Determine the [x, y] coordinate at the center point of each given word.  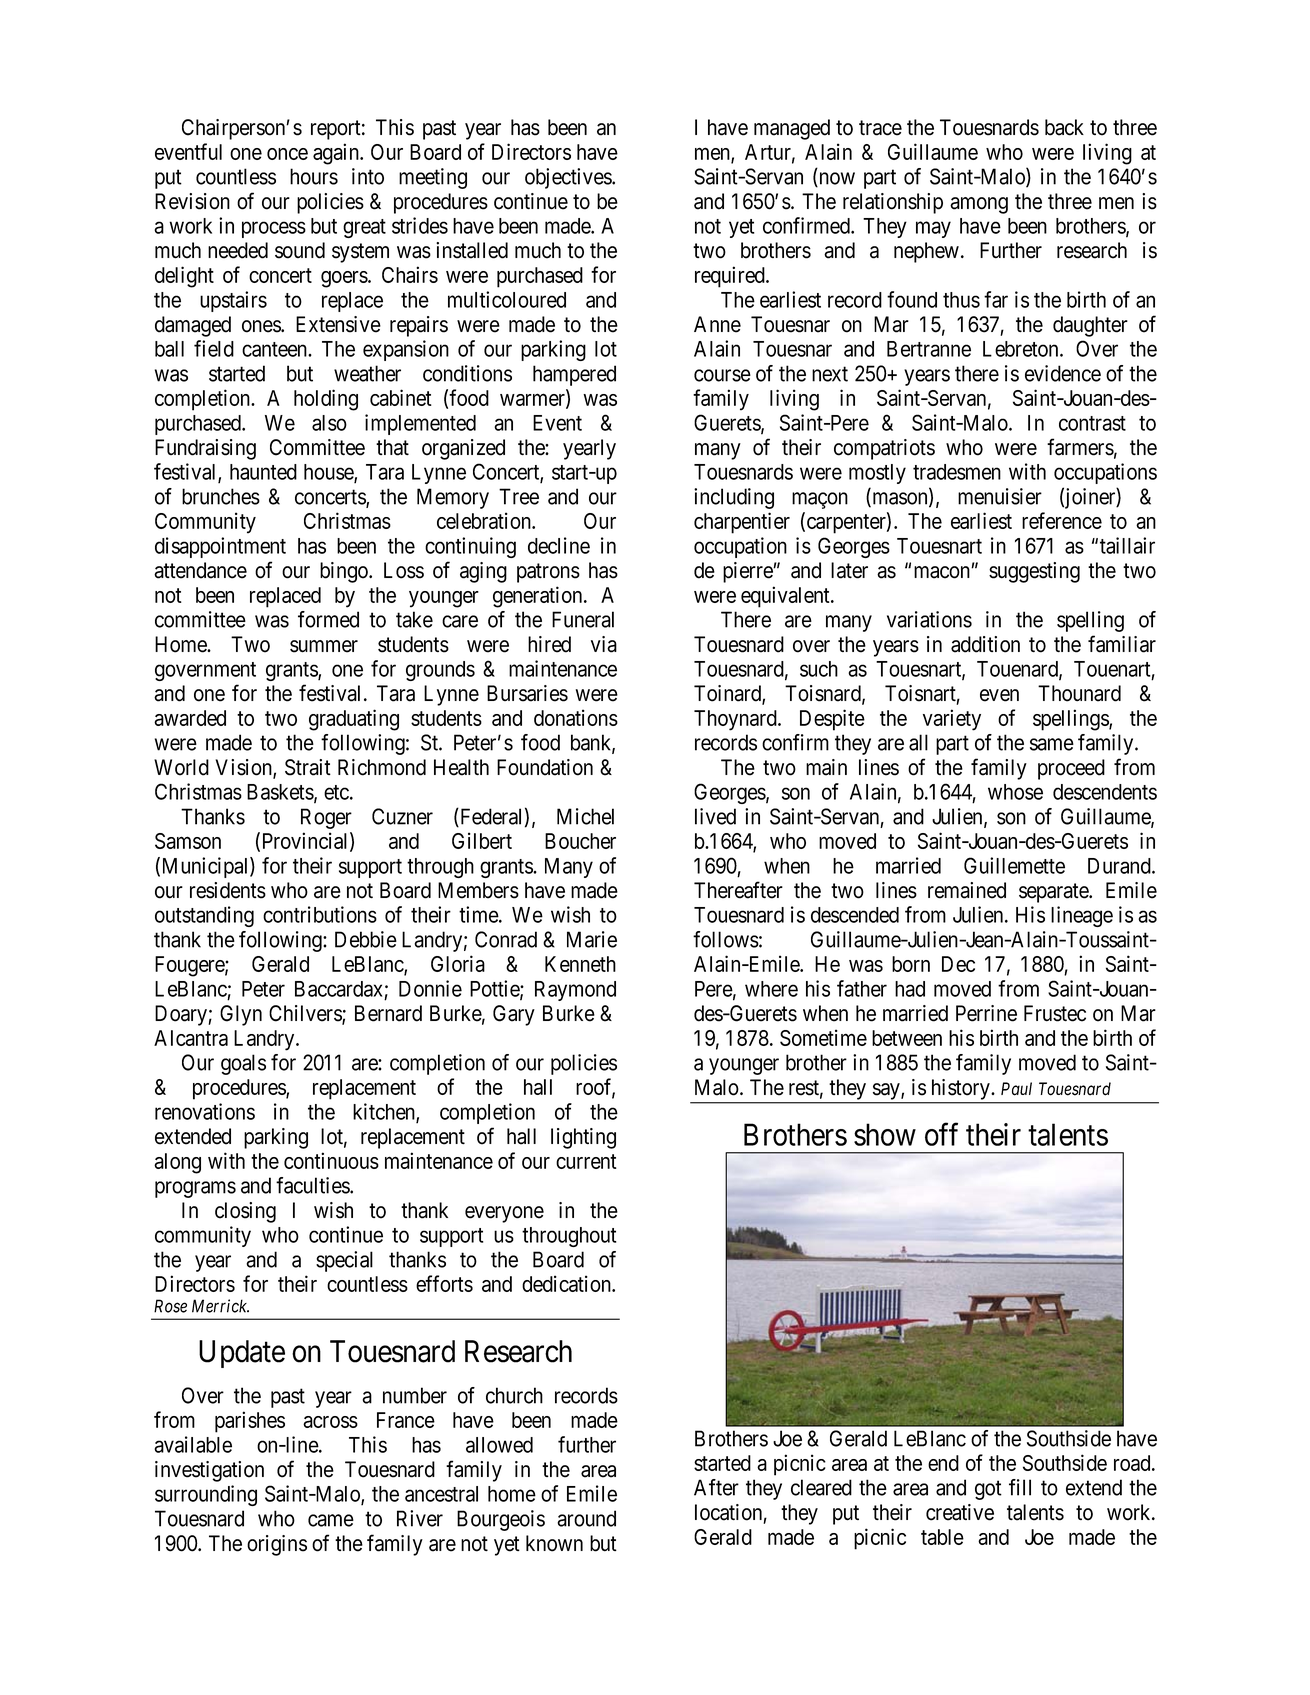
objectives [569, 178]
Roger [326, 818]
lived [715, 816]
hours [314, 176]
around [586, 1518]
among [979, 205]
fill [1020, 1487]
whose [1015, 792]
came [331, 1520]
